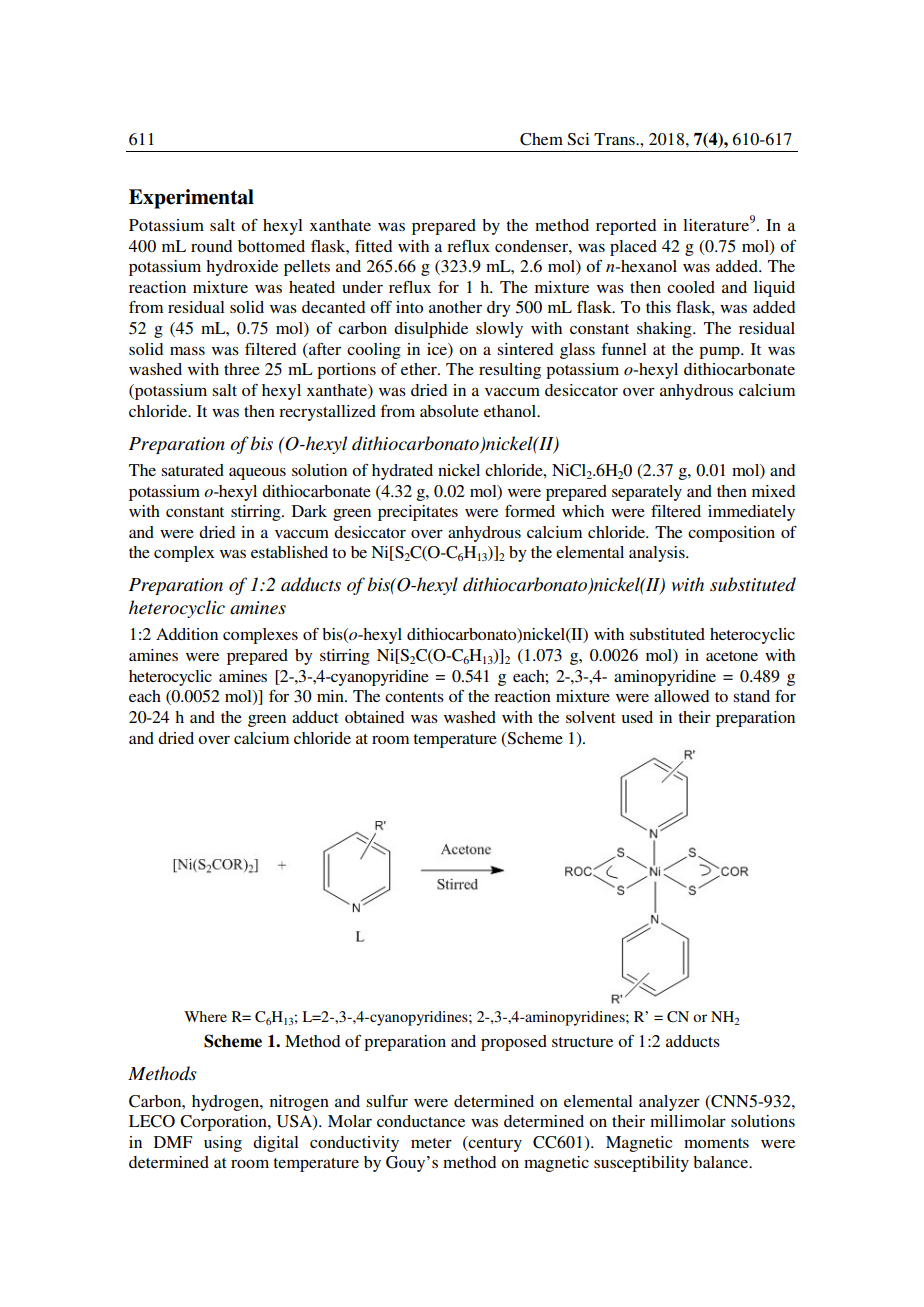 The width and height of the screenshot is (924, 1307). What do you see at coordinates (242, 369) in the screenshot?
I see `three` at bounding box center [242, 369].
